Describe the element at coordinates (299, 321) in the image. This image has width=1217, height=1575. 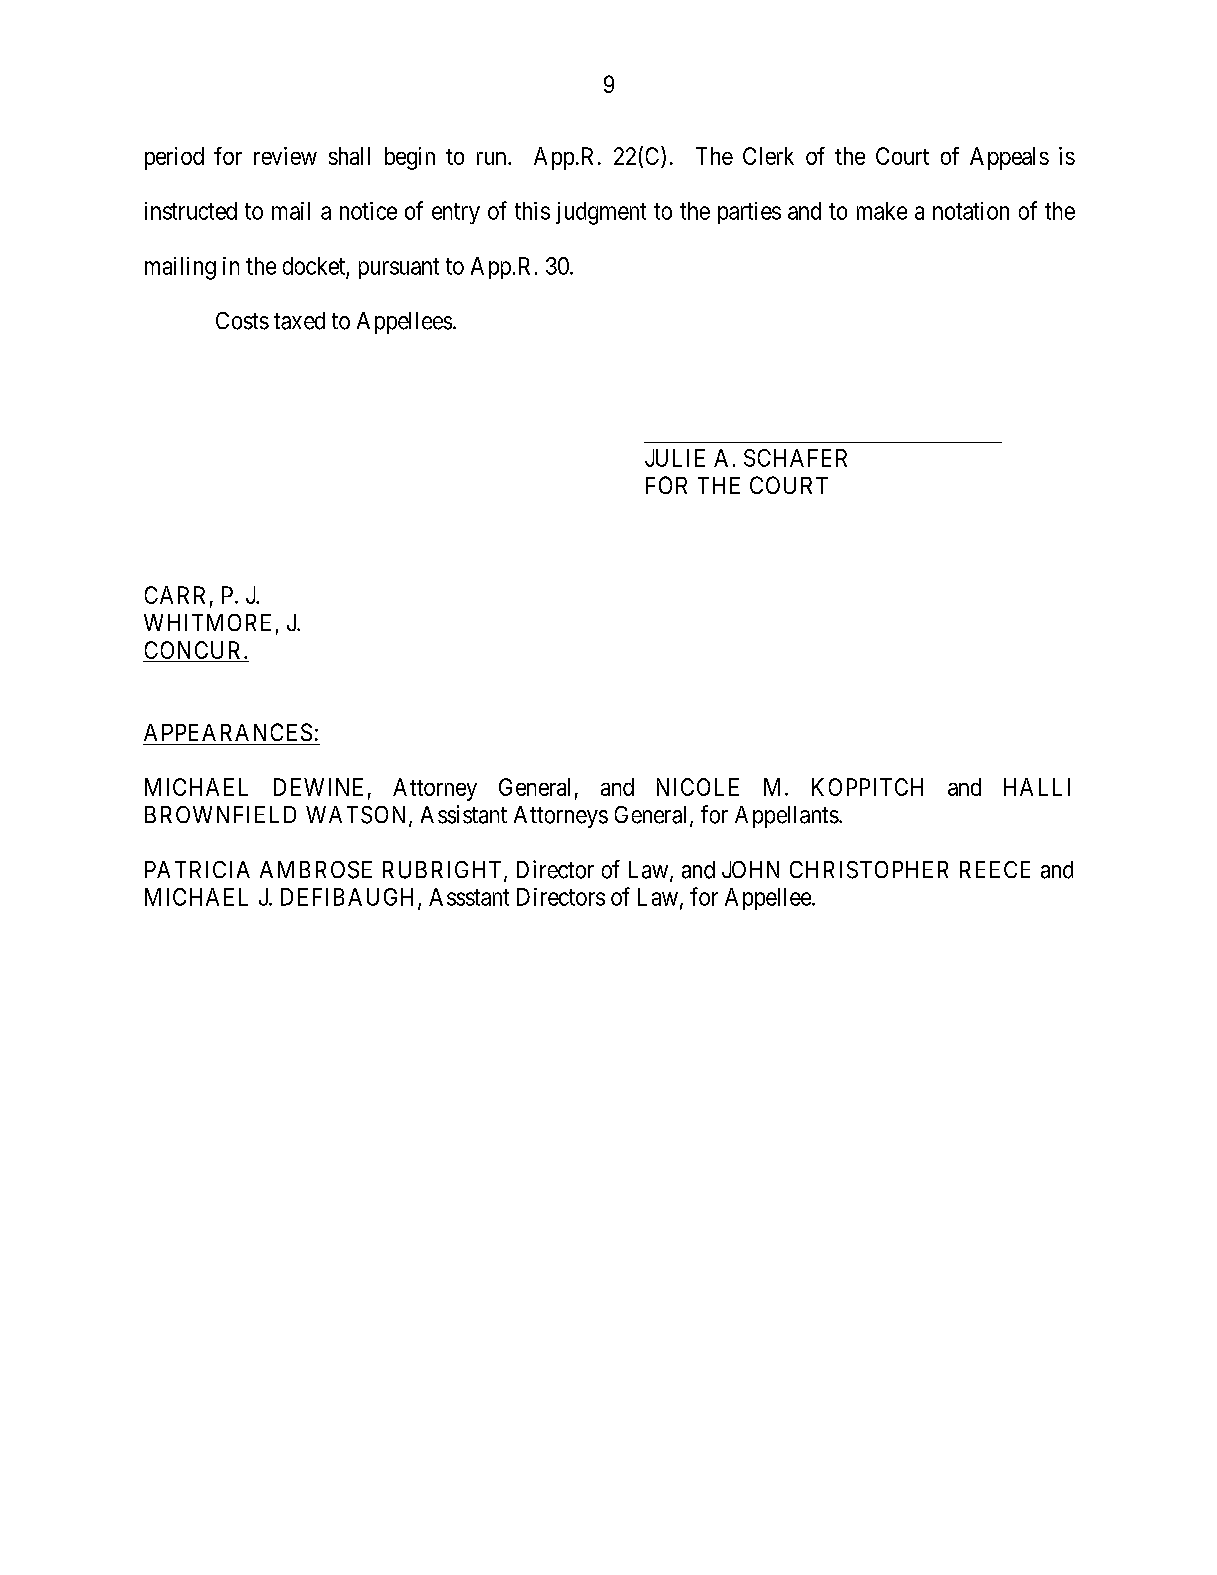
I see `taxed` at that location.
